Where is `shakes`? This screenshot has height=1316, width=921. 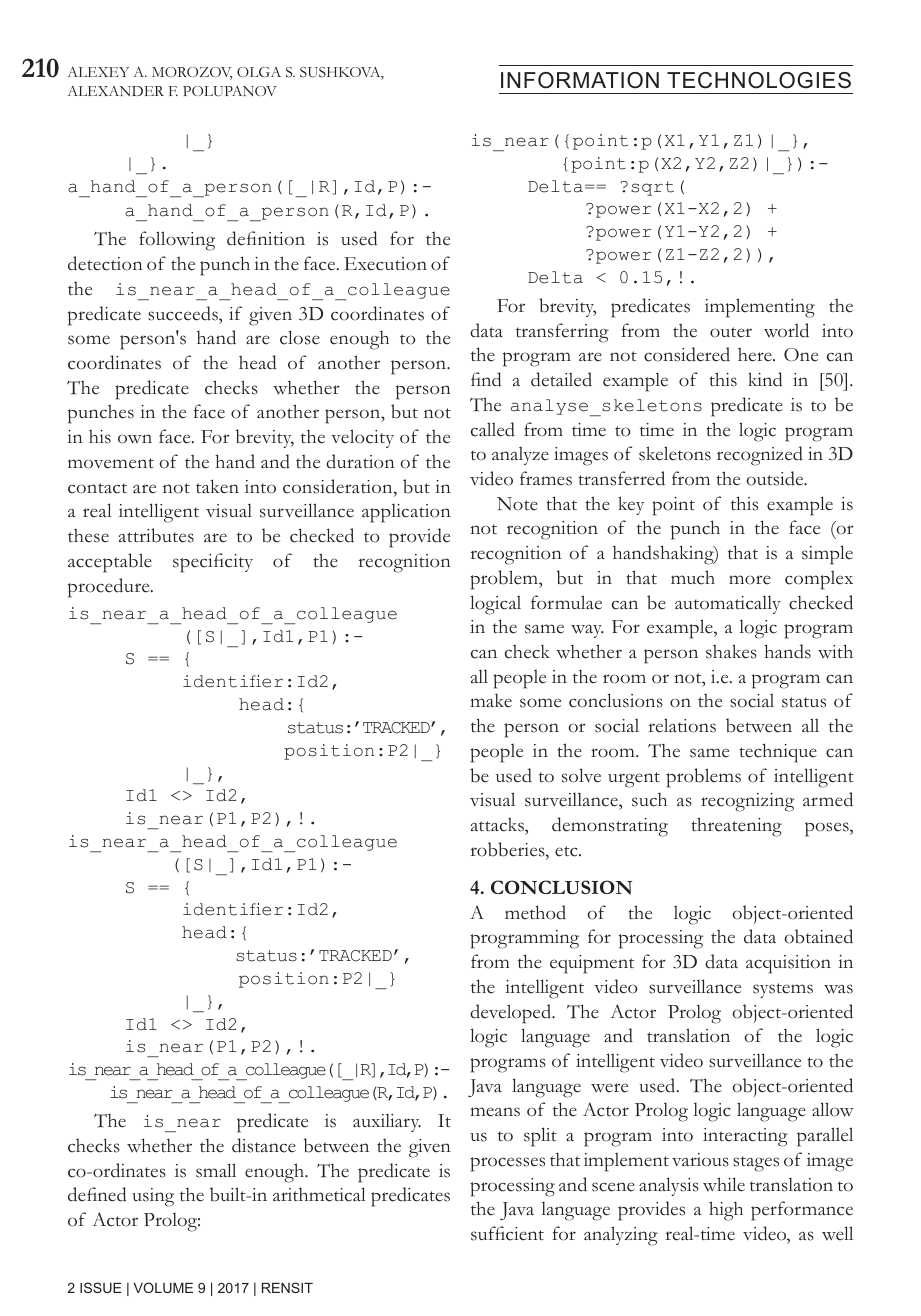
shakes is located at coordinates (731, 651).
